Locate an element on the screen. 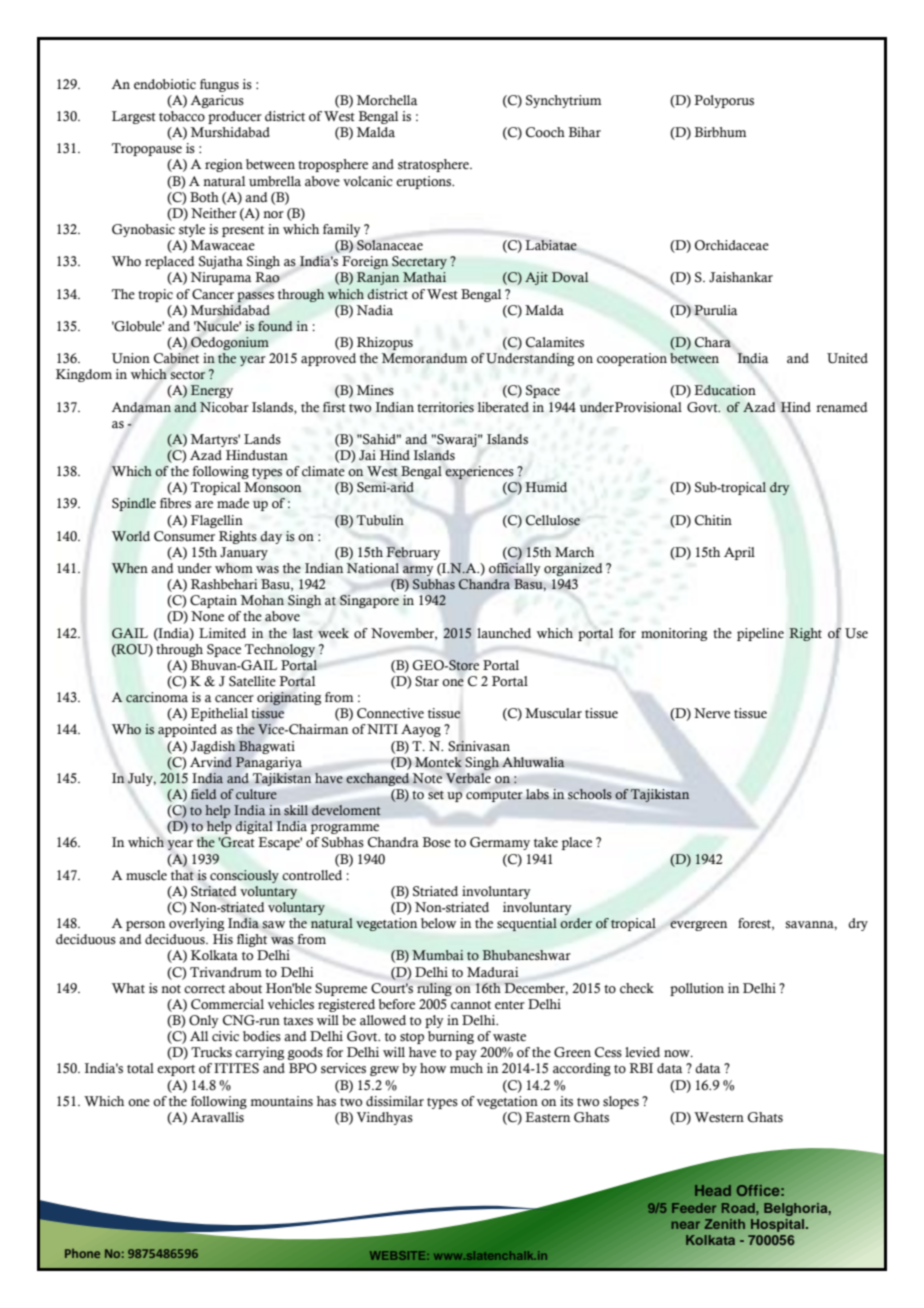 The height and width of the screenshot is (1308, 924). stratosphere is located at coordinates (434, 165).
